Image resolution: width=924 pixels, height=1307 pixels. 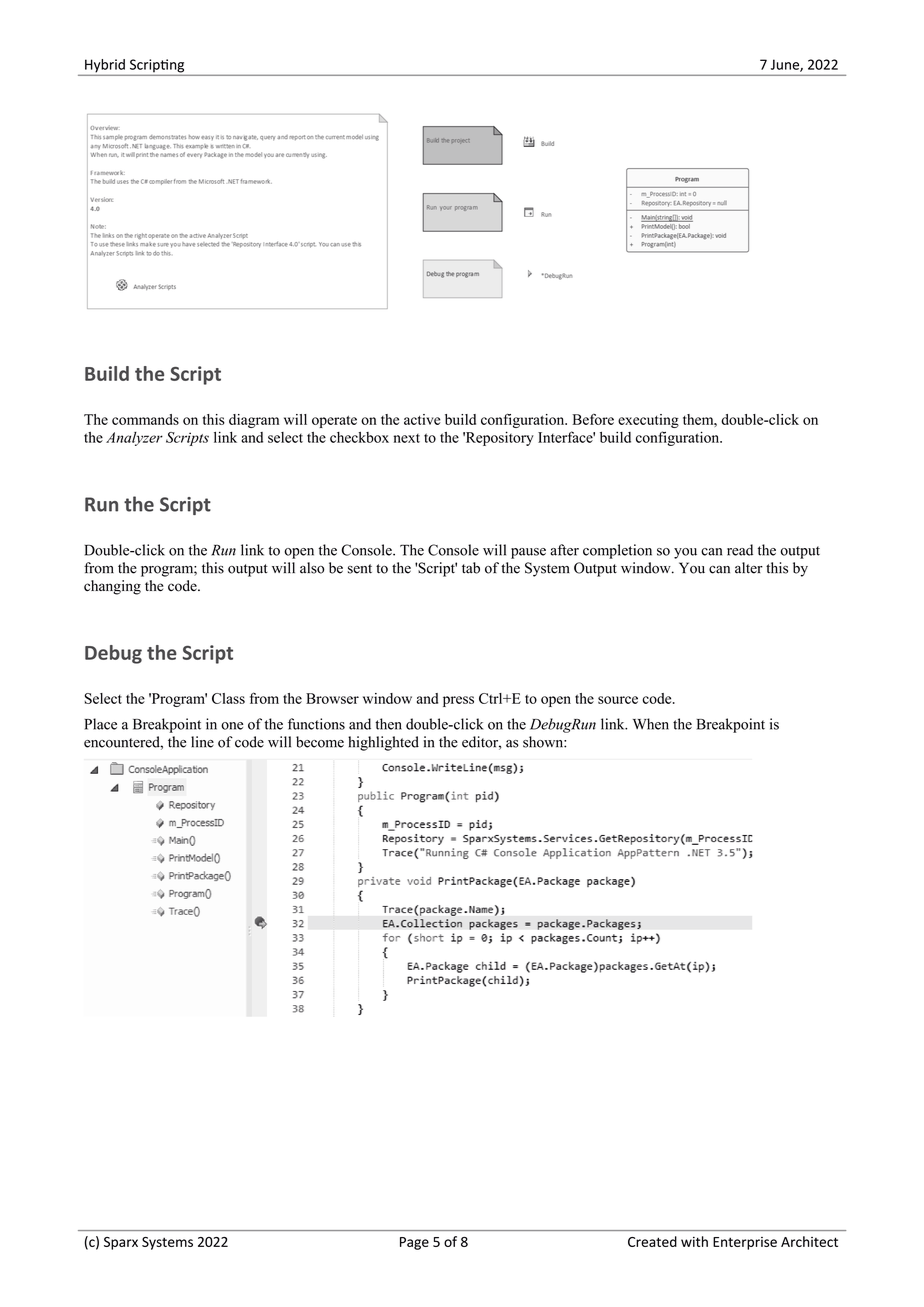 I want to click on Created, so click(x=652, y=1241).
